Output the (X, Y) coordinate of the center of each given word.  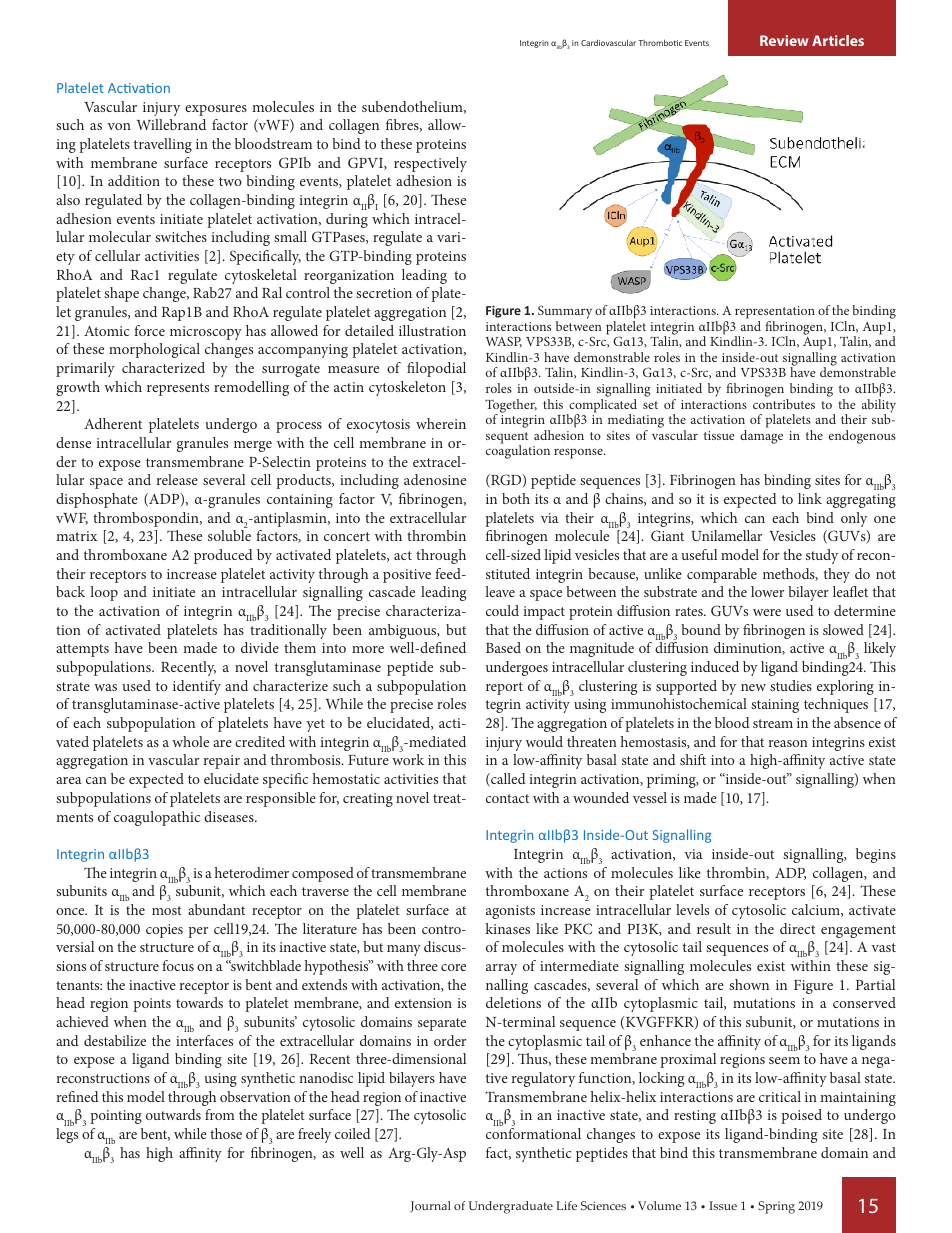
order (450, 1040)
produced (223, 556)
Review (784, 40)
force (149, 330)
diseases (230, 816)
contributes (784, 404)
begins (876, 855)
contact (507, 798)
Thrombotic (660, 42)
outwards (173, 1114)
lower (767, 591)
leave (500, 591)
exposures (216, 110)
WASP (504, 342)
